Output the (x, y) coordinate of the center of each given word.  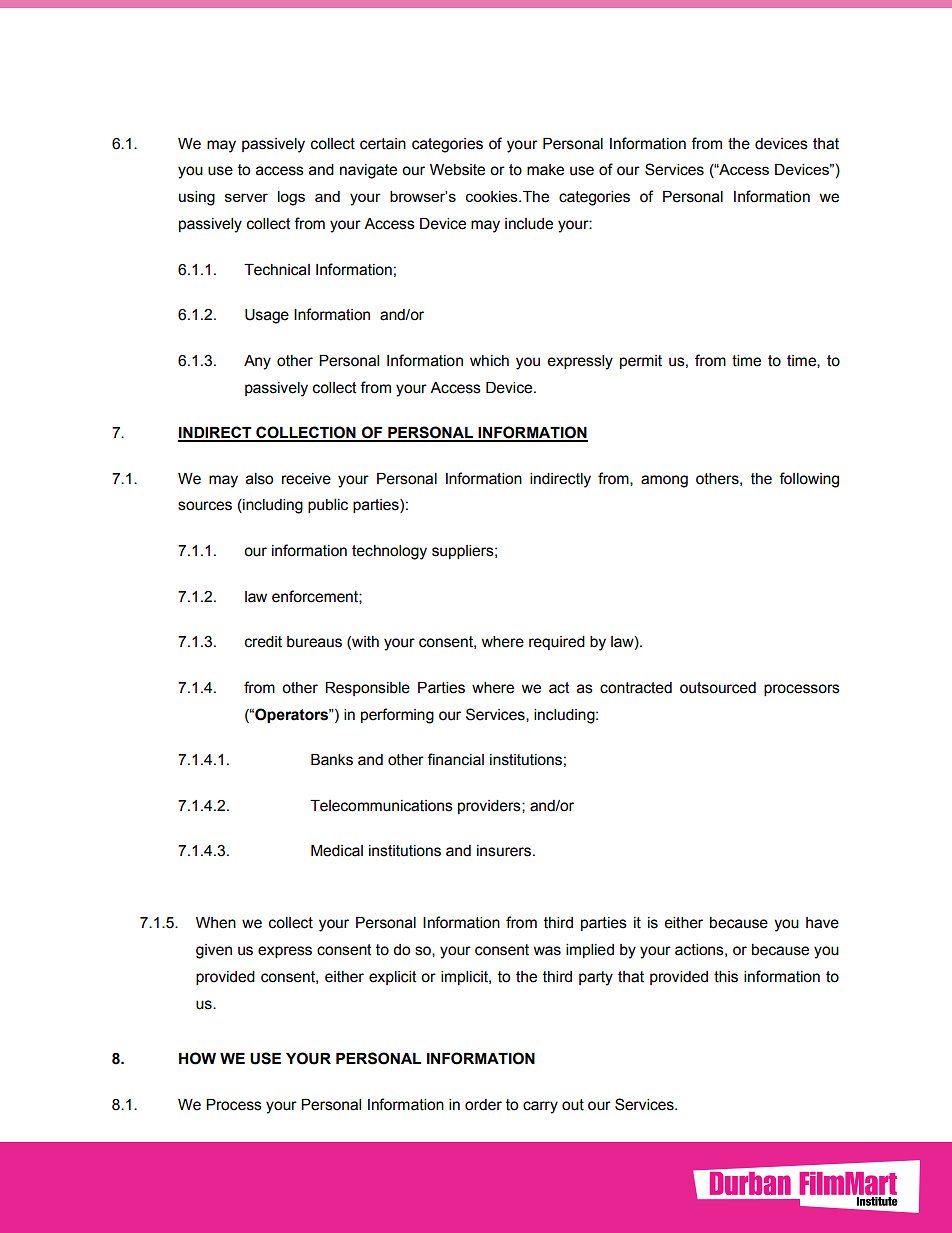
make (545, 170)
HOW (197, 1058)
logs (291, 198)
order (483, 1105)
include (529, 224)
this (726, 977)
